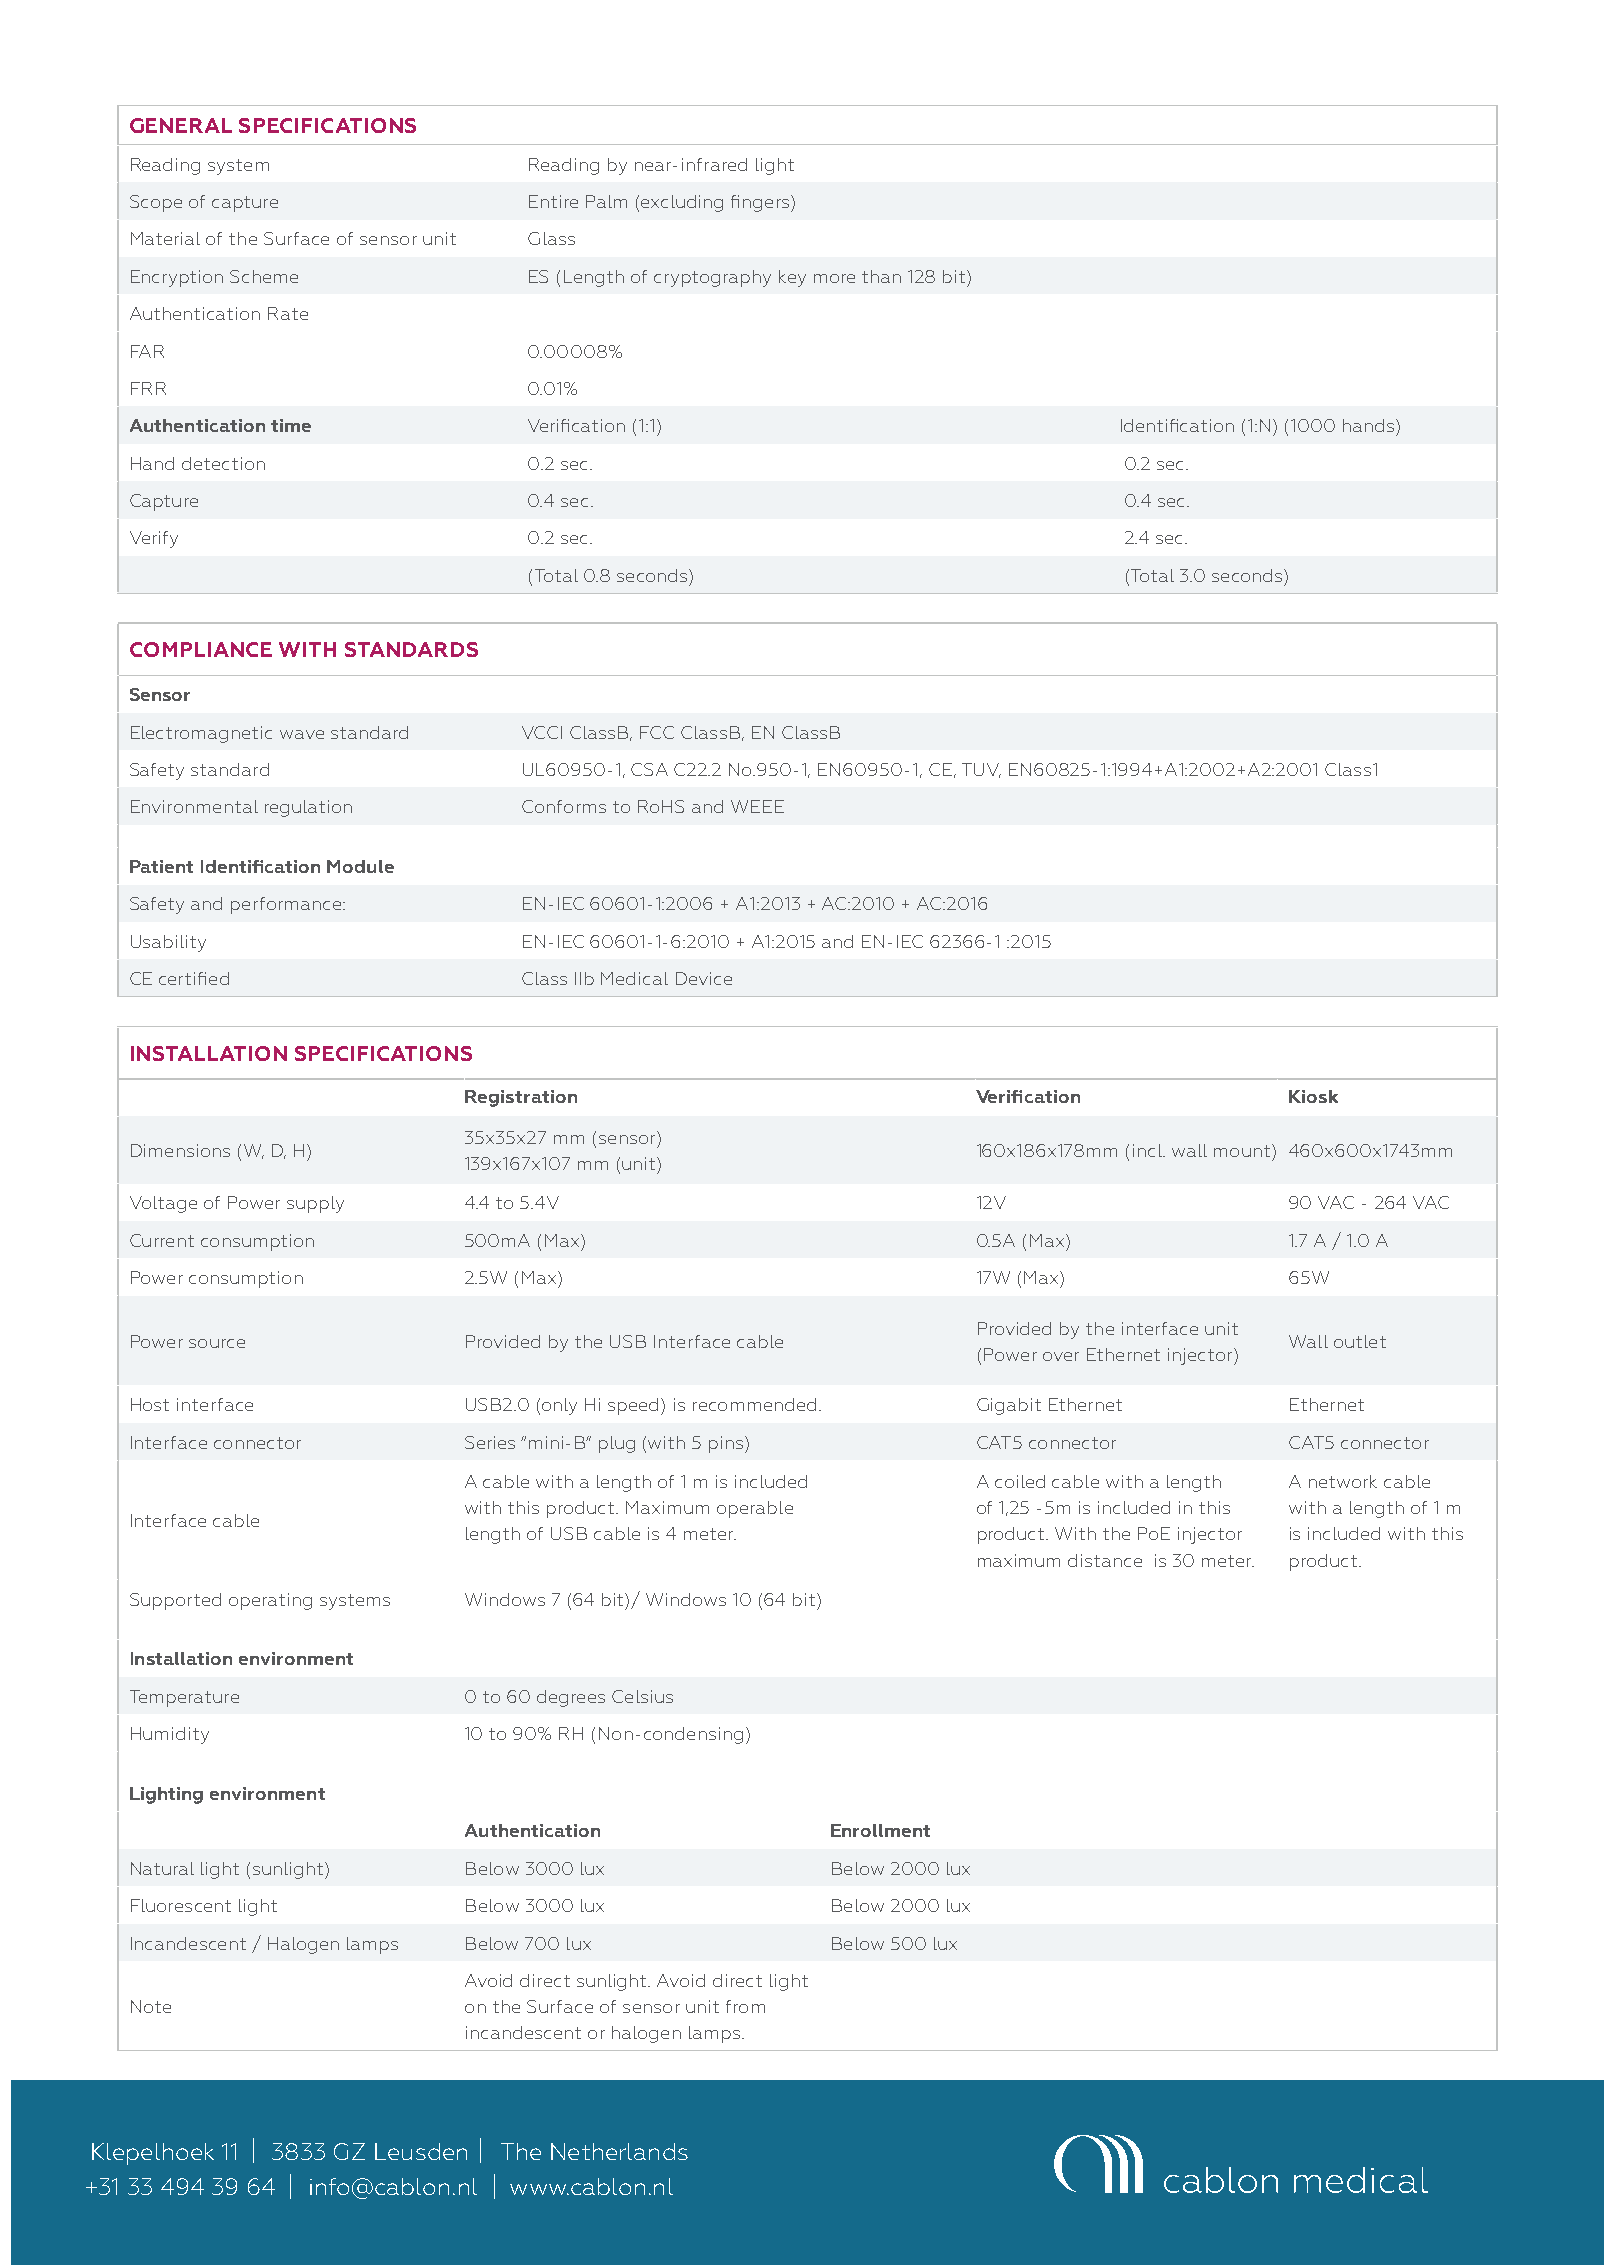 This page has height=2265, width=1615. I want to click on mount, so click(1242, 1151).
